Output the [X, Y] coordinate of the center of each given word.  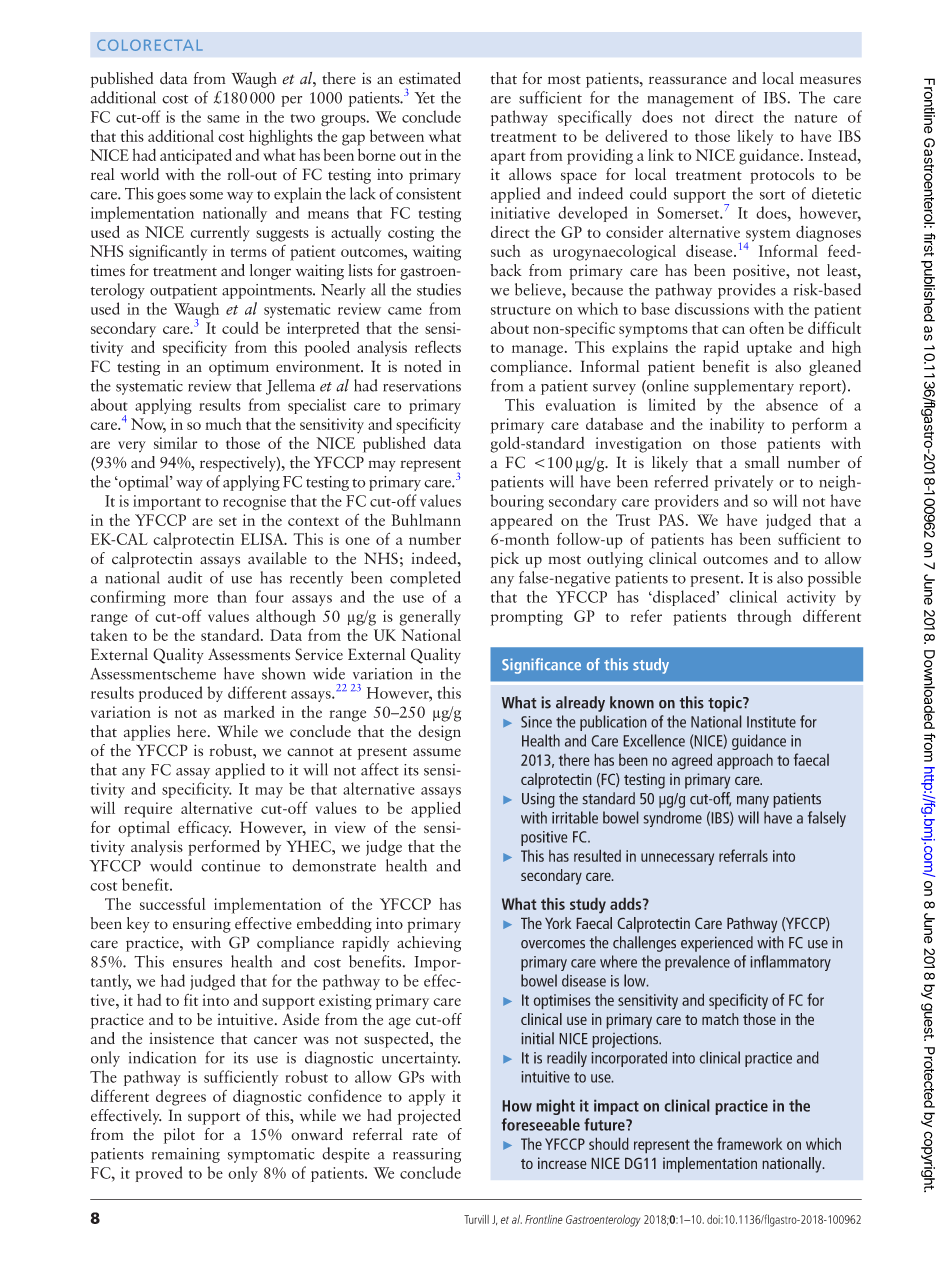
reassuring [427, 1155]
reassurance [688, 80]
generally [430, 618]
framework [749, 1143]
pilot [179, 1136]
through [764, 618]
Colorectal [149, 45]
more [191, 599]
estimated [430, 78]
